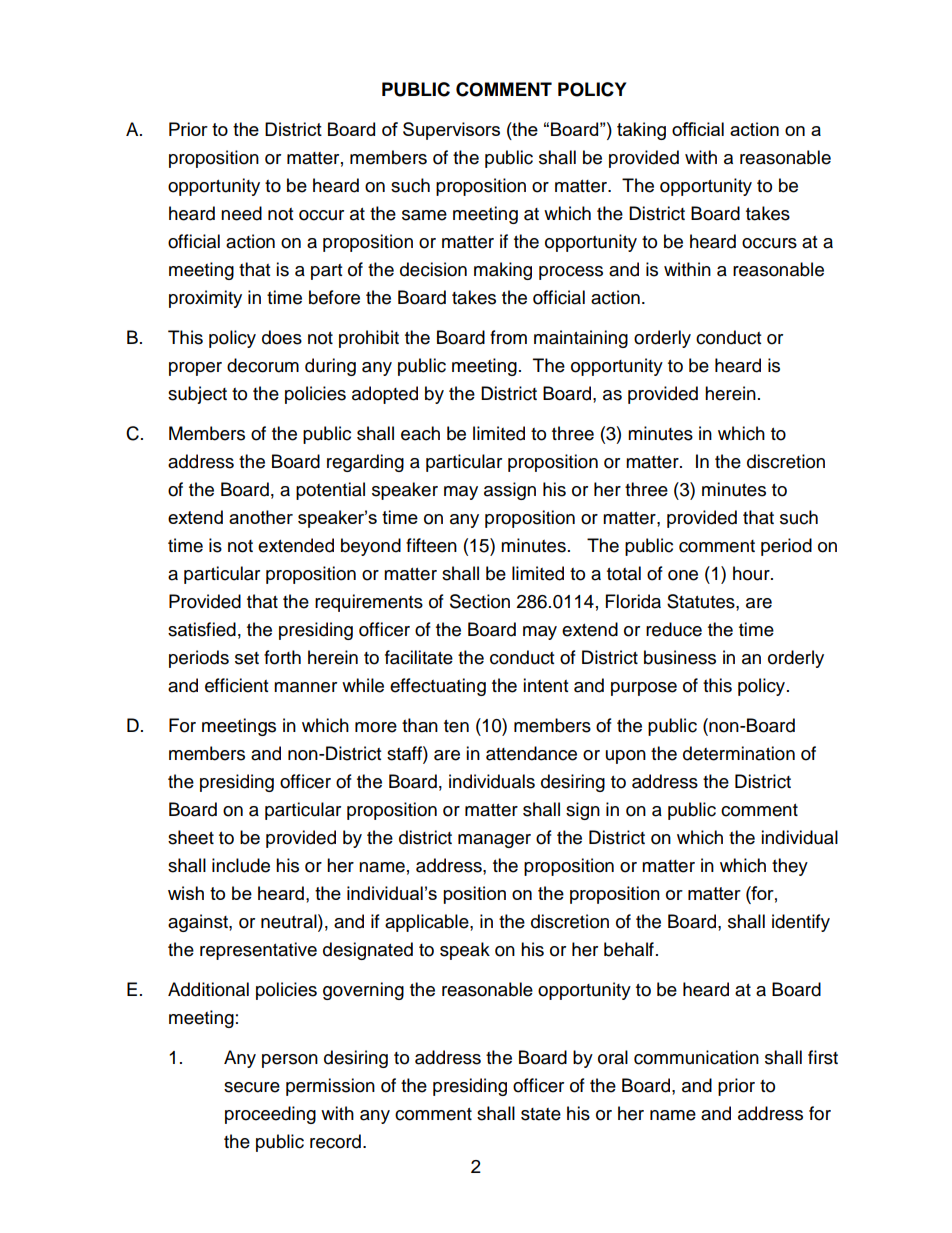  Describe the element at coordinates (261, 517) in the screenshot. I see `another` at that location.
